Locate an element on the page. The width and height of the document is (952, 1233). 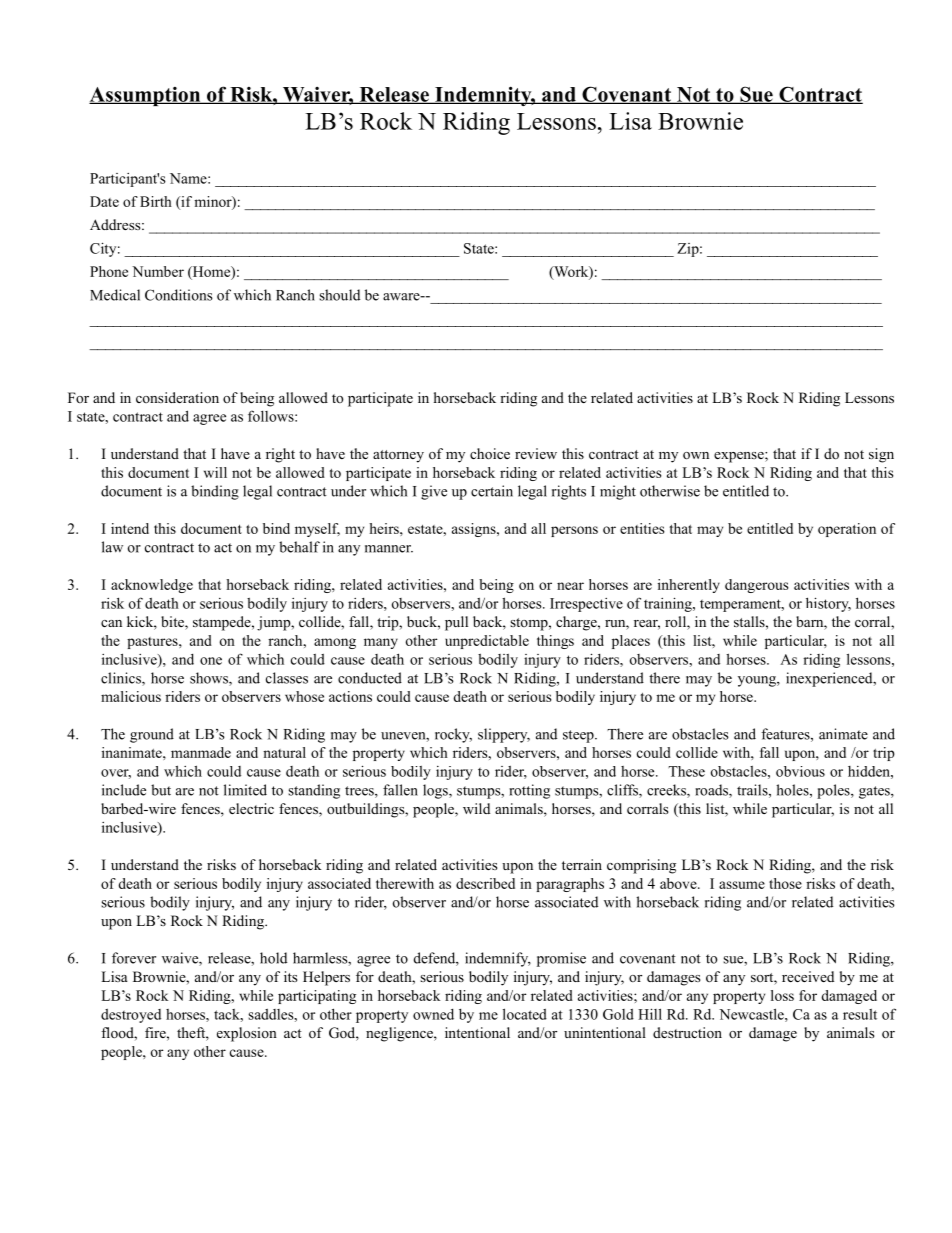
acknowledge is located at coordinates (152, 586).
